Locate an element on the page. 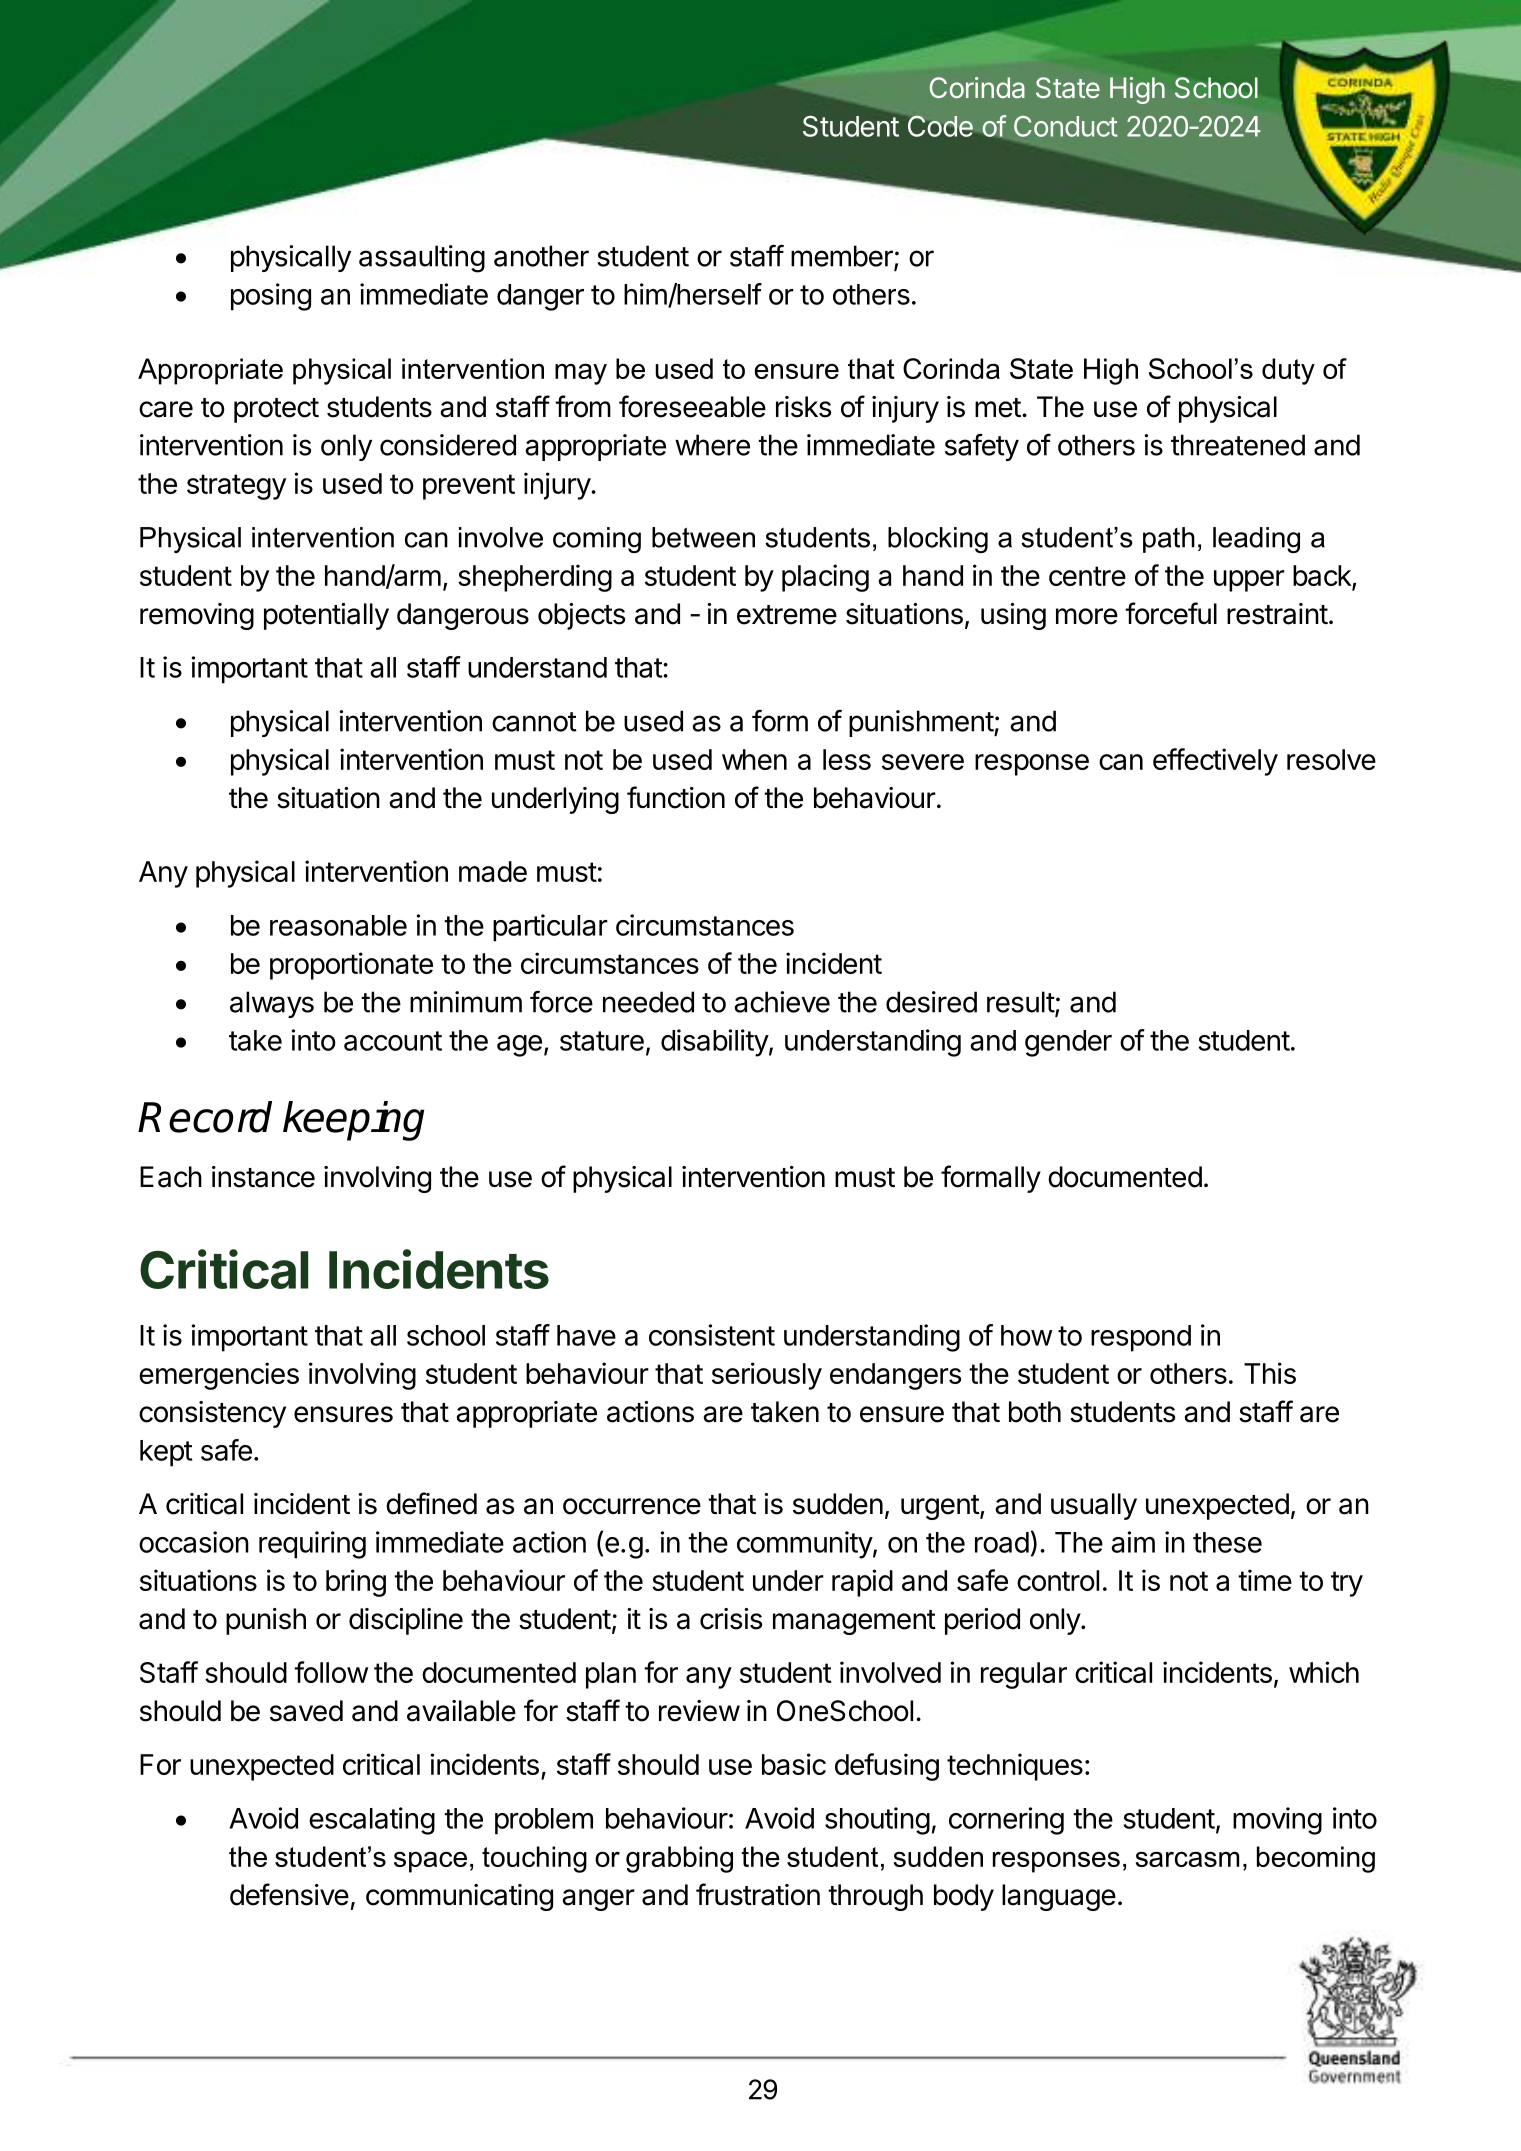 The height and width of the image is (2151, 1521). defensive is located at coordinates (289, 1894).
